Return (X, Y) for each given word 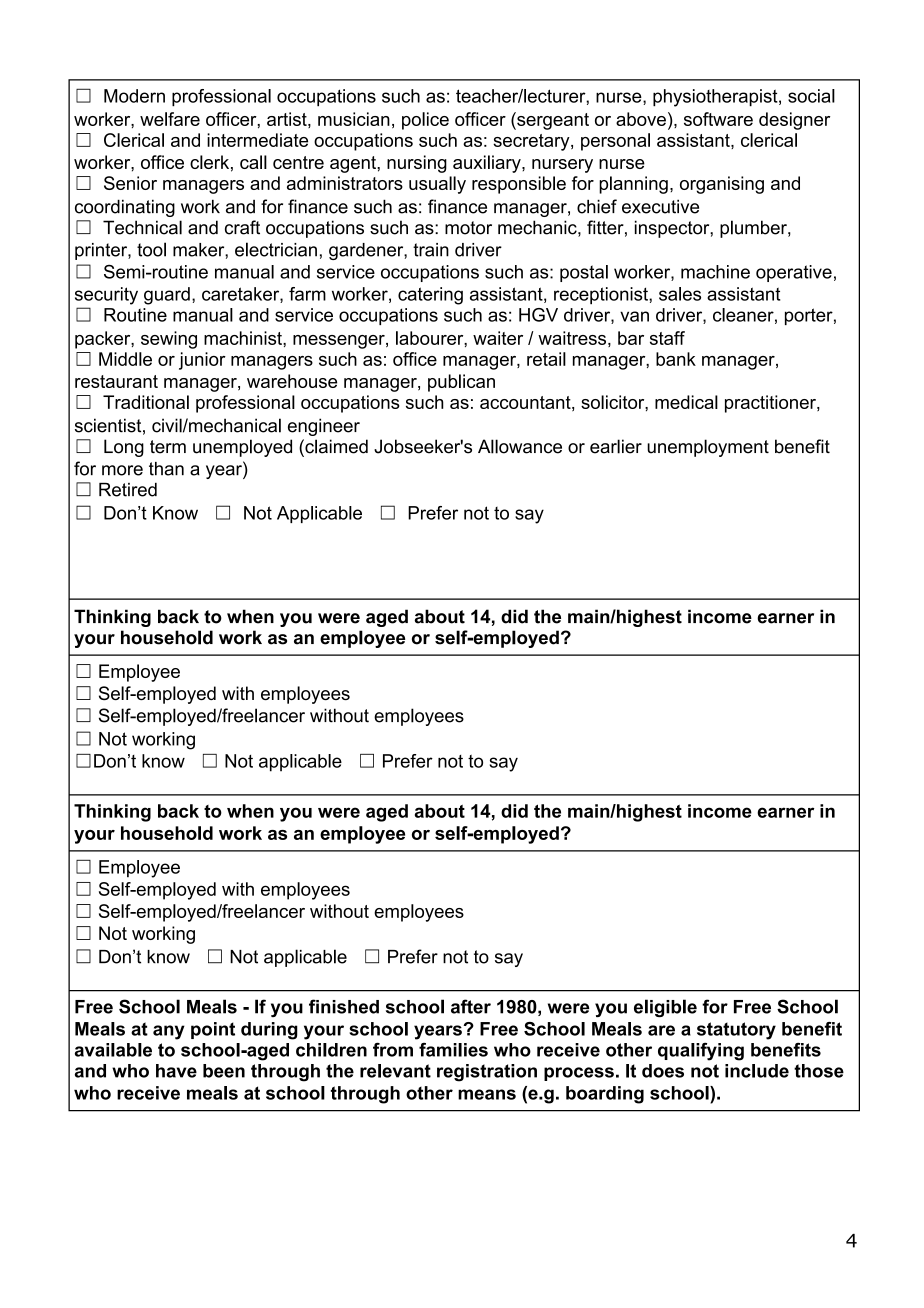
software (718, 119)
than (166, 469)
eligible (665, 1008)
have (176, 1071)
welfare (170, 119)
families (453, 1050)
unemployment (708, 448)
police (425, 121)
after (471, 1006)
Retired (128, 490)
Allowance (520, 446)
